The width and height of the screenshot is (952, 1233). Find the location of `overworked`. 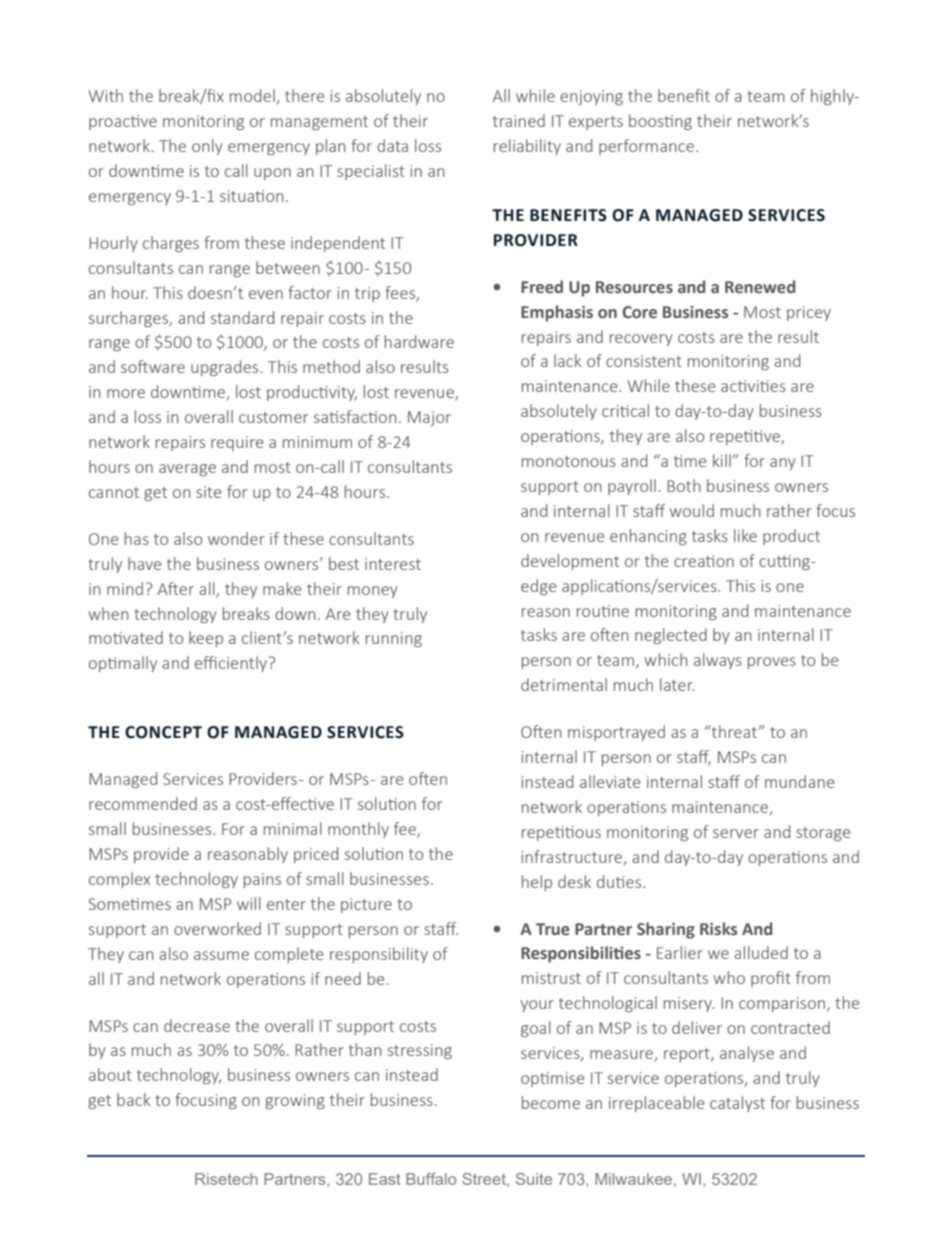

overworked is located at coordinates (217, 928).
